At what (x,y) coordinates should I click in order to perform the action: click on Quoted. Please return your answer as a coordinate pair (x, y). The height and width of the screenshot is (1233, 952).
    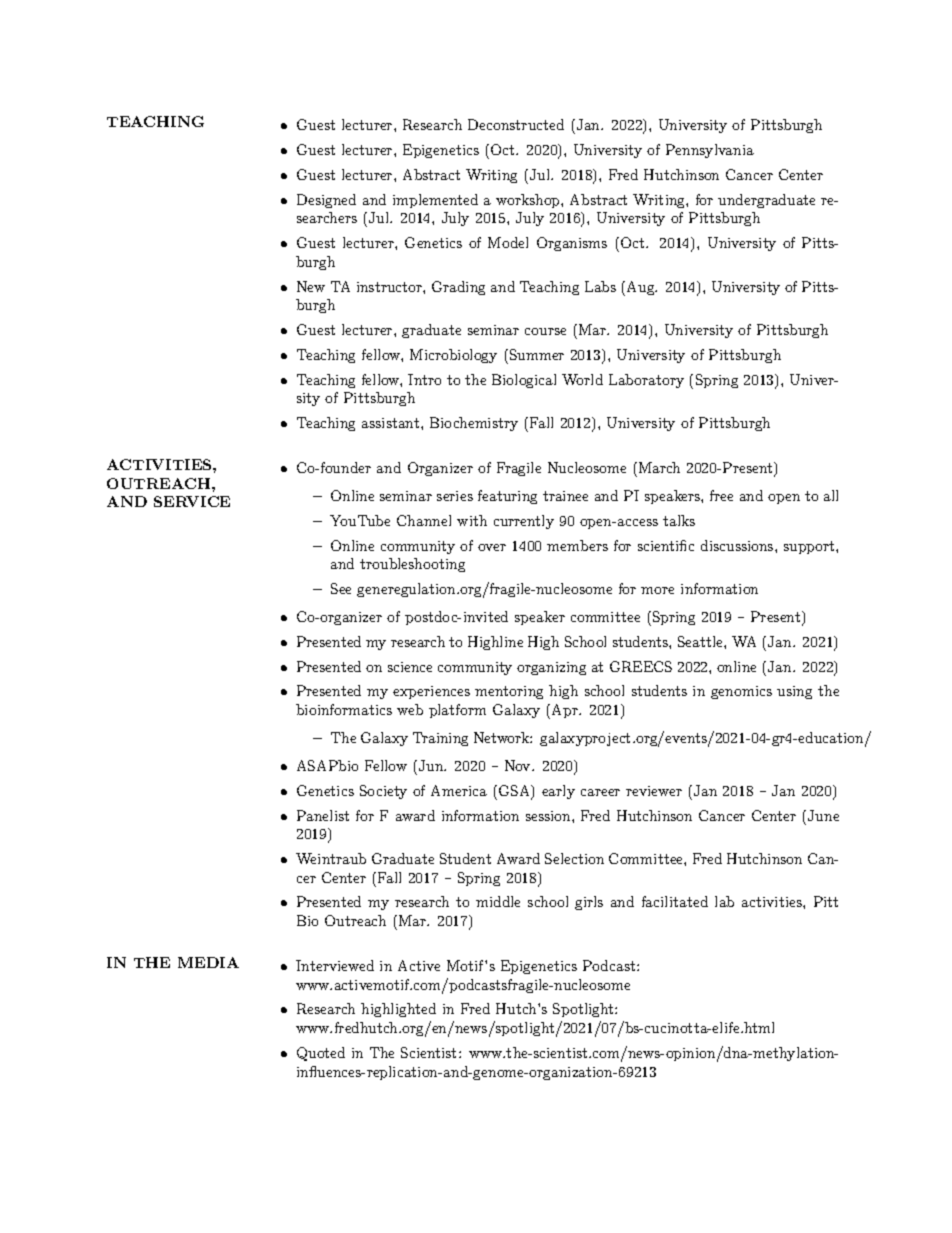
    Looking at the image, I should click on (321, 1054).
